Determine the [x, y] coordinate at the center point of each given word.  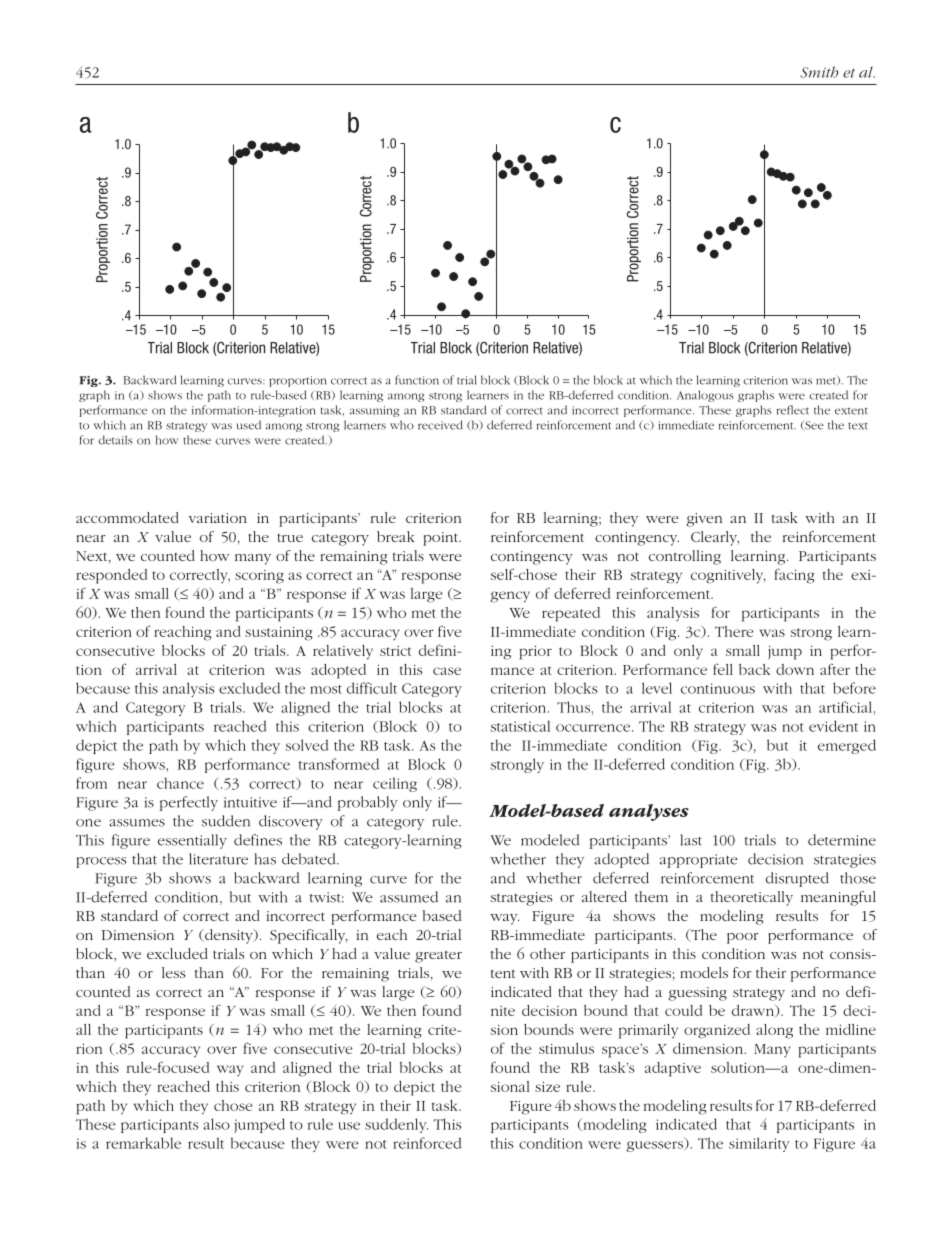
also [216, 1124]
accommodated [127, 517]
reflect [793, 410]
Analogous [705, 396]
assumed [409, 897]
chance [180, 783]
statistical [520, 726]
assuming [374, 411]
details [115, 440]
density [229, 936]
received [440, 425]
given [704, 520]
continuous [718, 688]
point [441, 539]
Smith [819, 72]
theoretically [752, 898]
